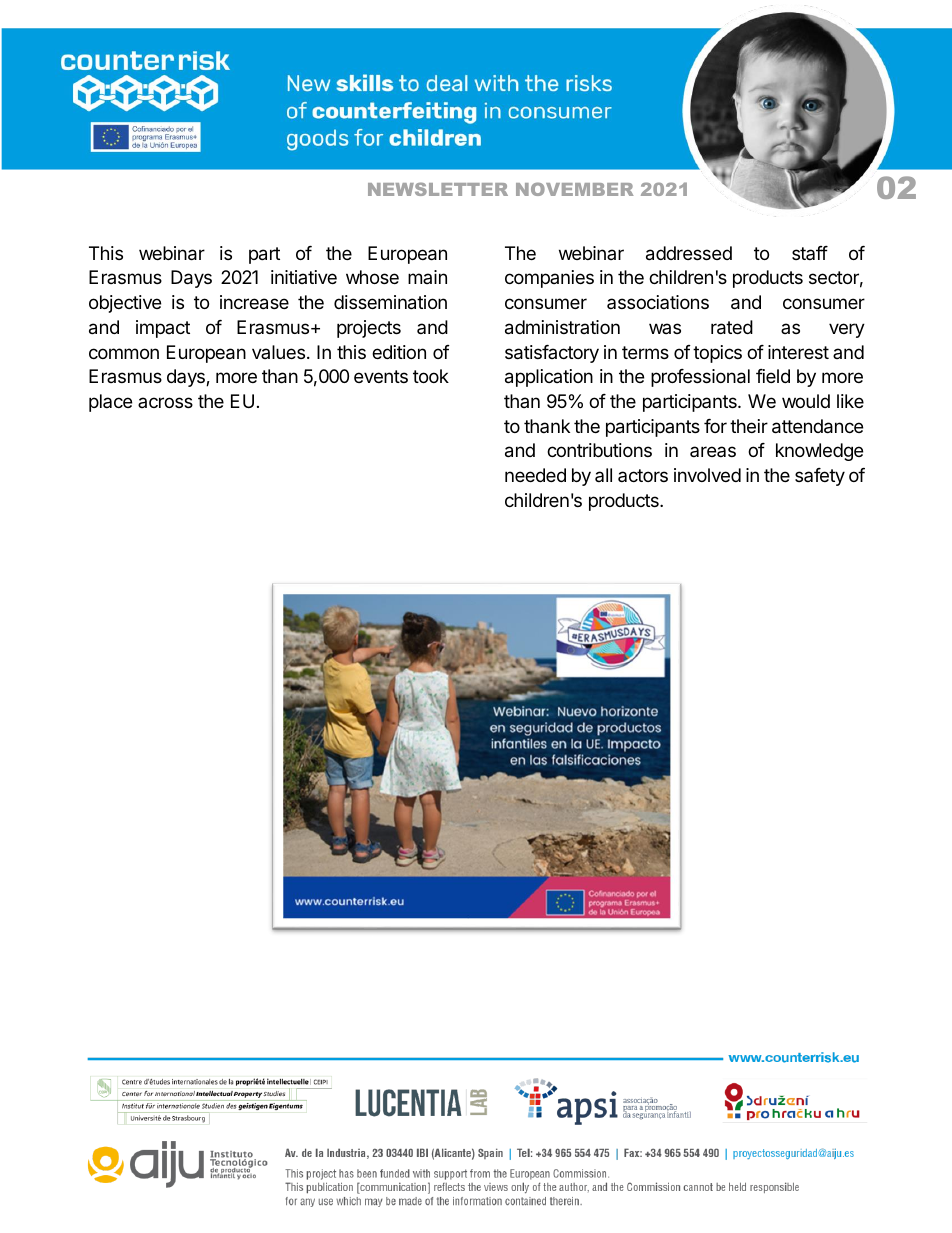  What do you see at coordinates (427, 277) in the document?
I see `main` at bounding box center [427, 277].
